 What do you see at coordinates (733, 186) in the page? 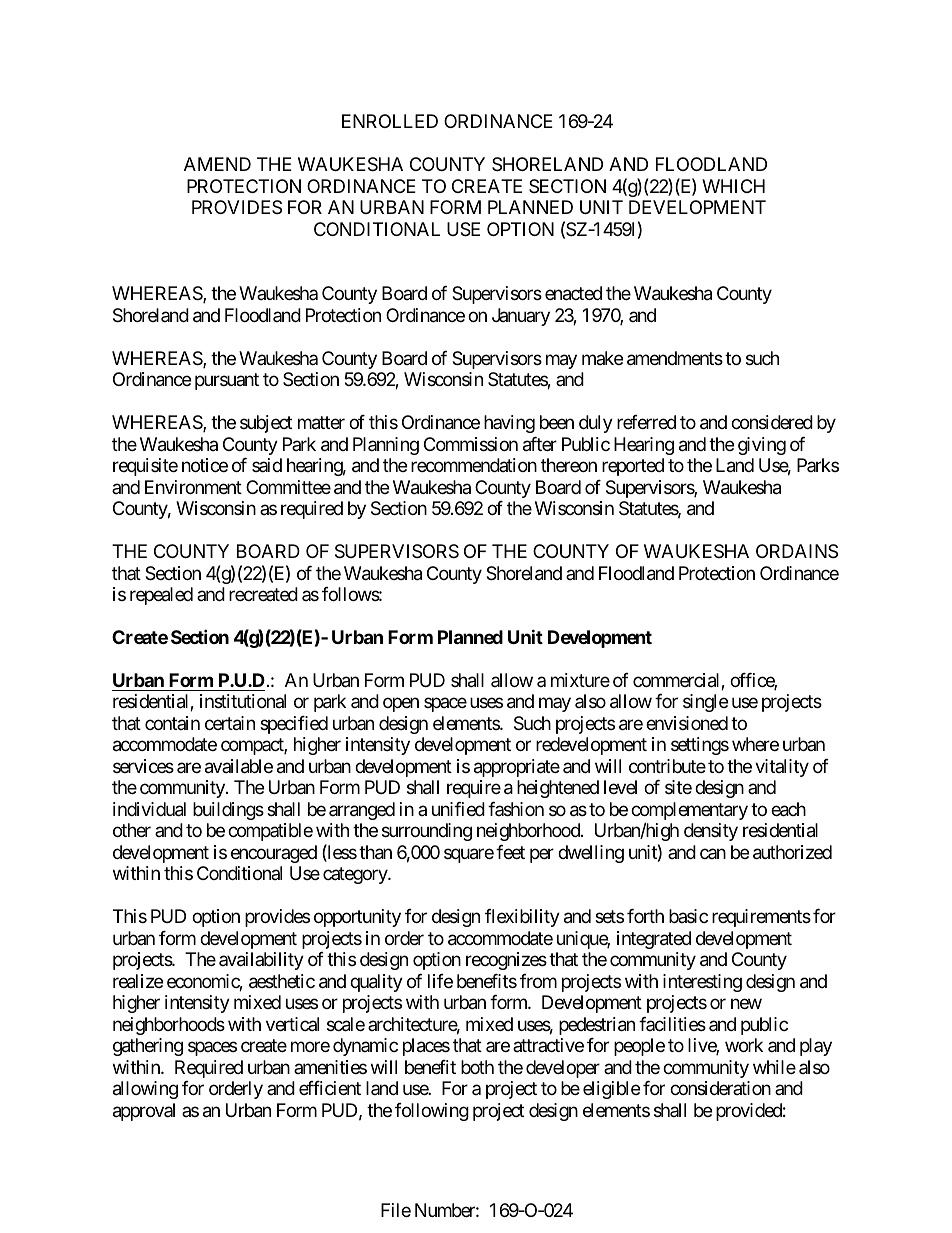
I see `WHICH` at bounding box center [733, 186].
